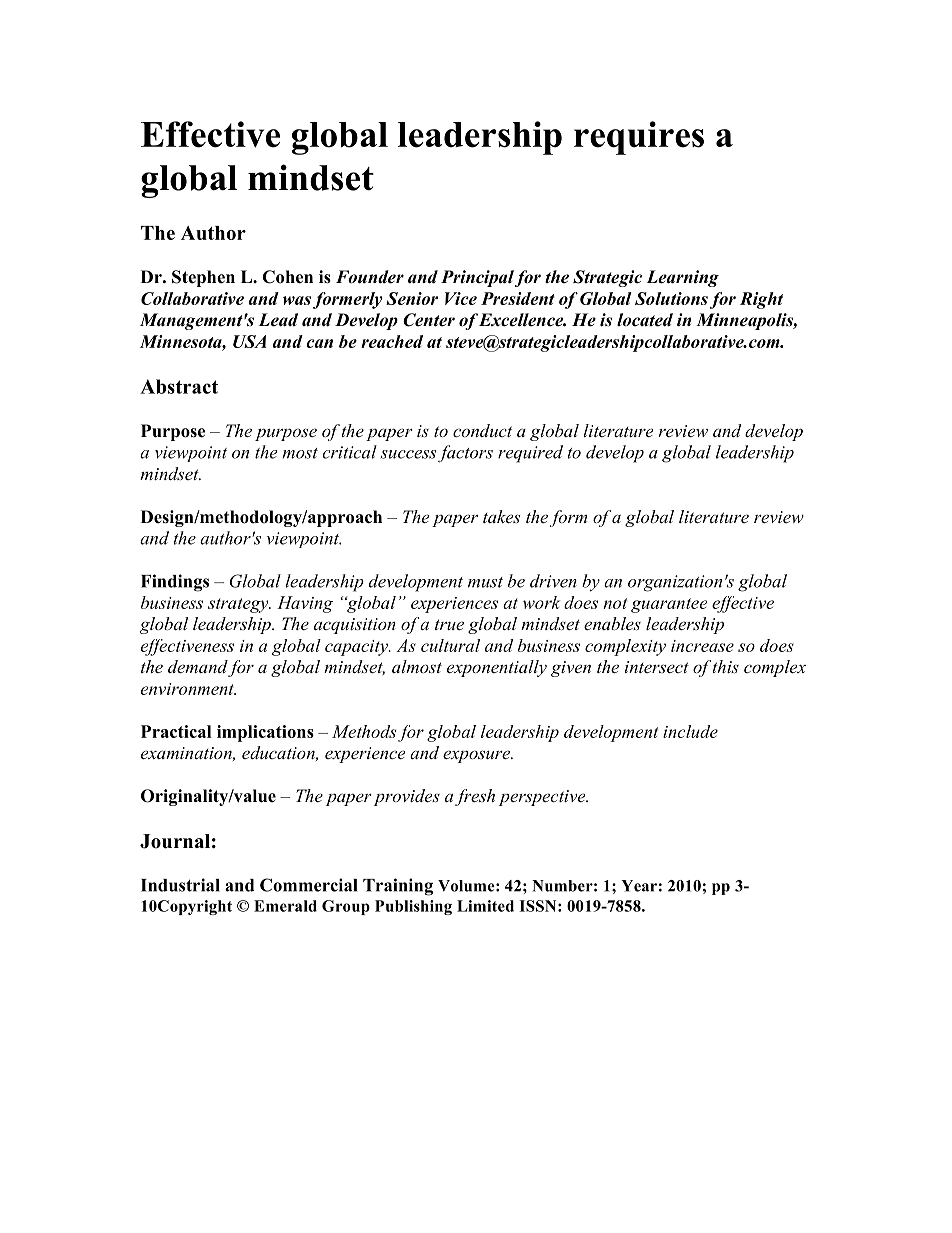  Describe the element at coordinates (671, 298) in the screenshot. I see `Solutions` at that location.
